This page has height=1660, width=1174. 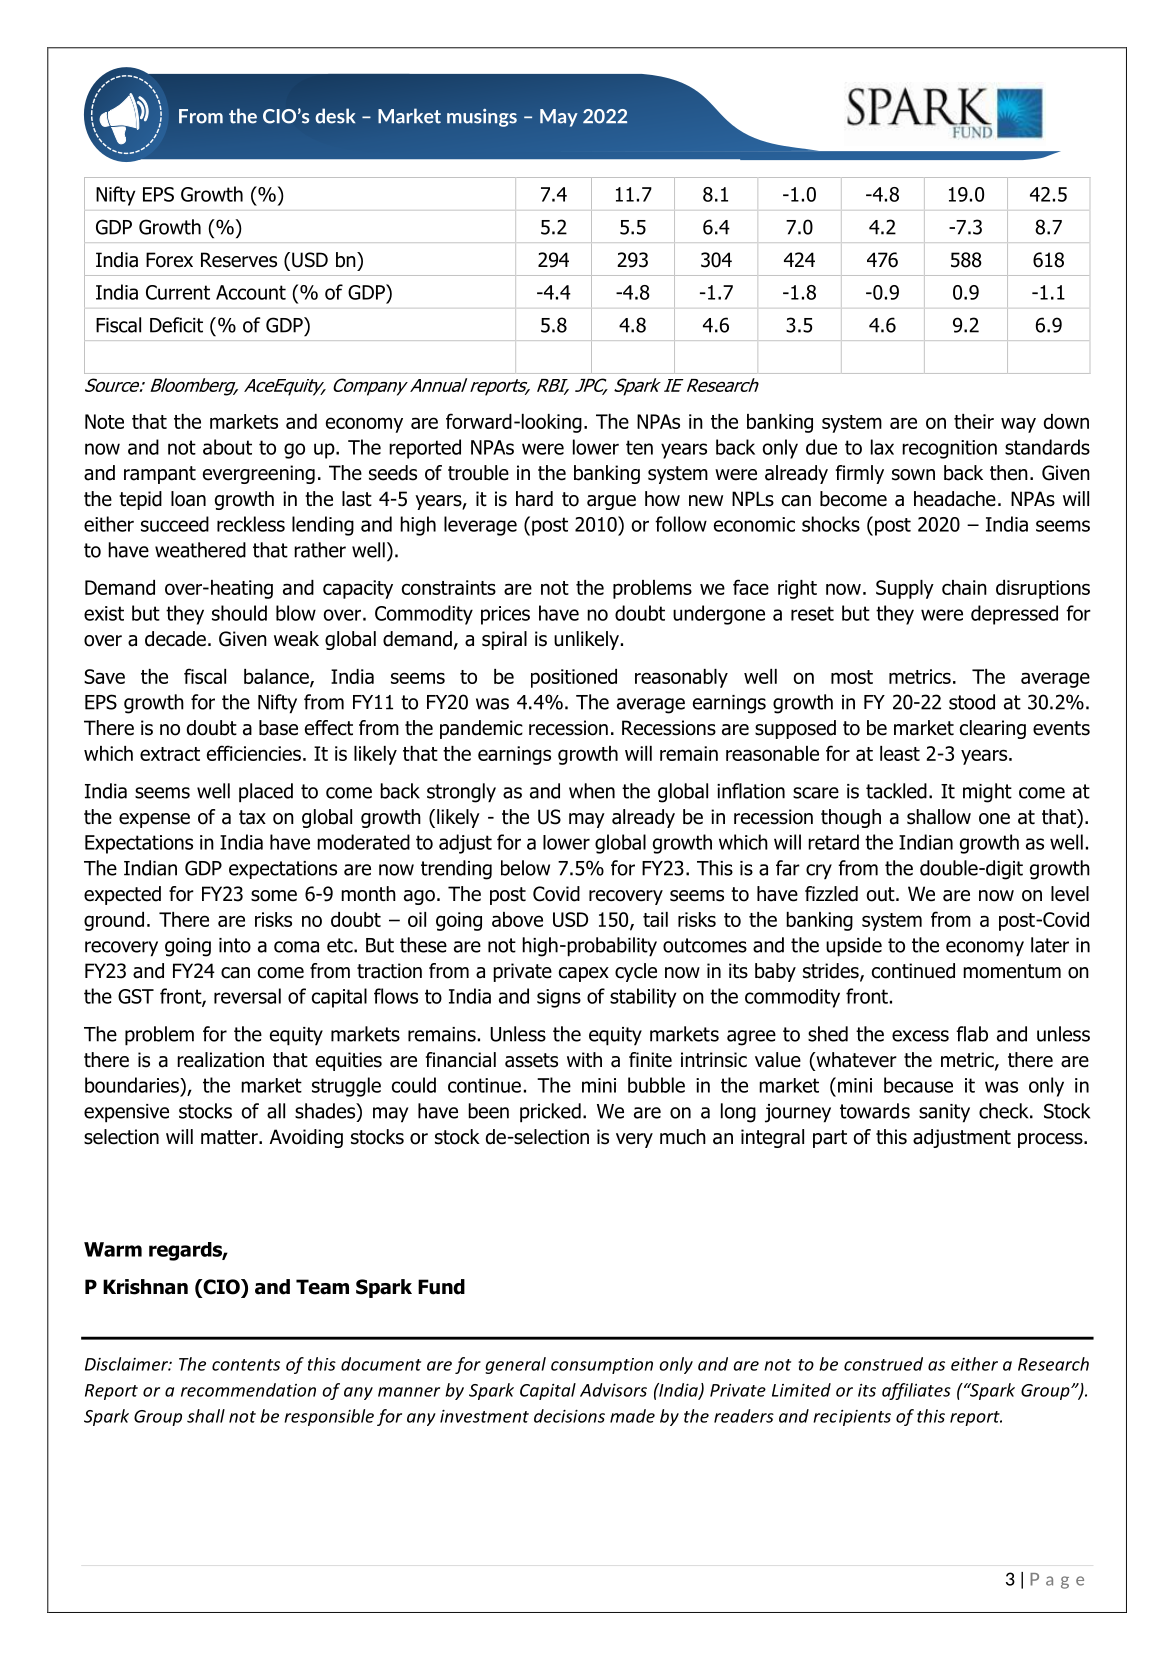 What do you see at coordinates (306, 1138) in the page?
I see `Avoiding` at bounding box center [306, 1138].
